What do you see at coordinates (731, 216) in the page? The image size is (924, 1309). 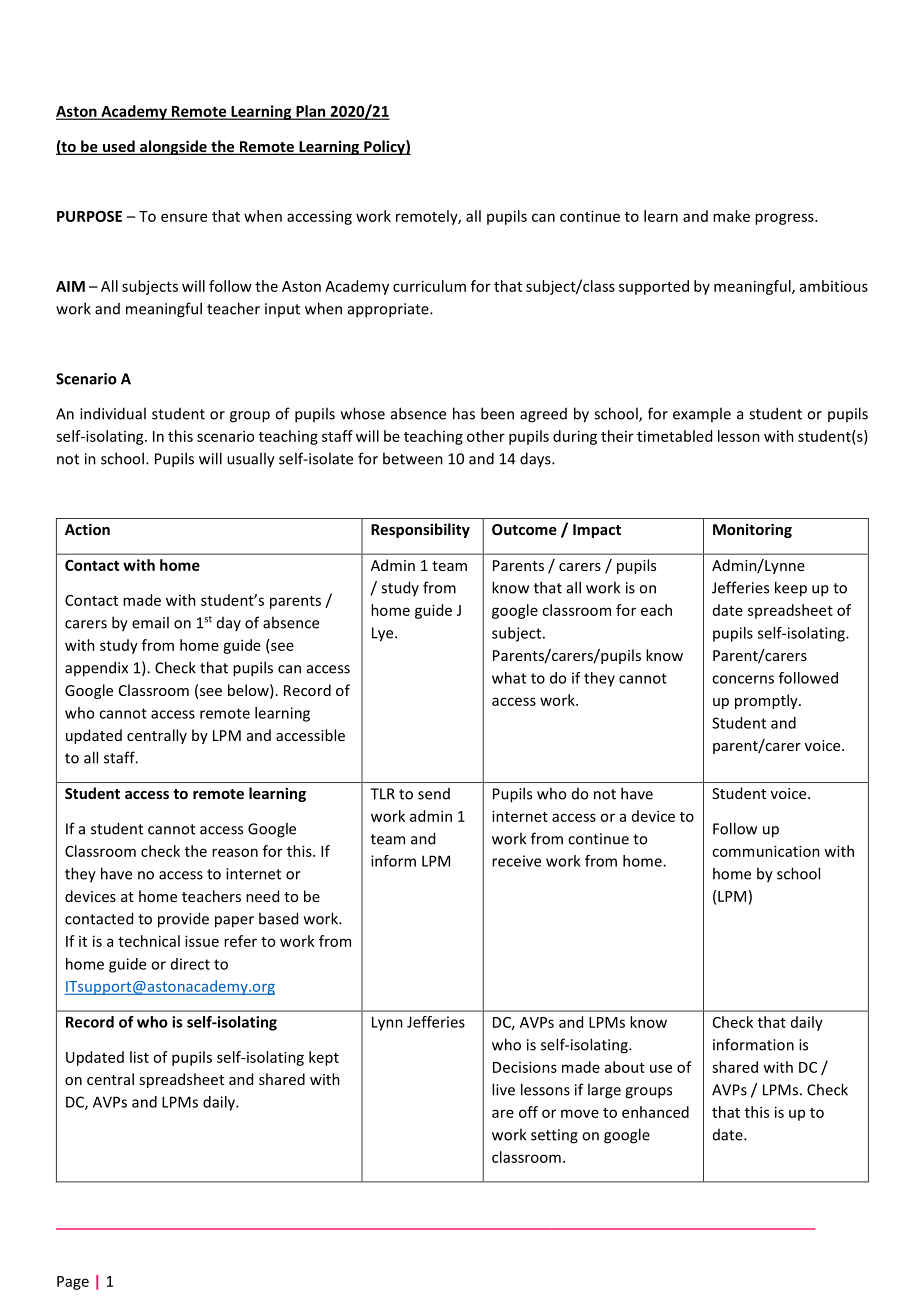 I see `make` at bounding box center [731, 216].
